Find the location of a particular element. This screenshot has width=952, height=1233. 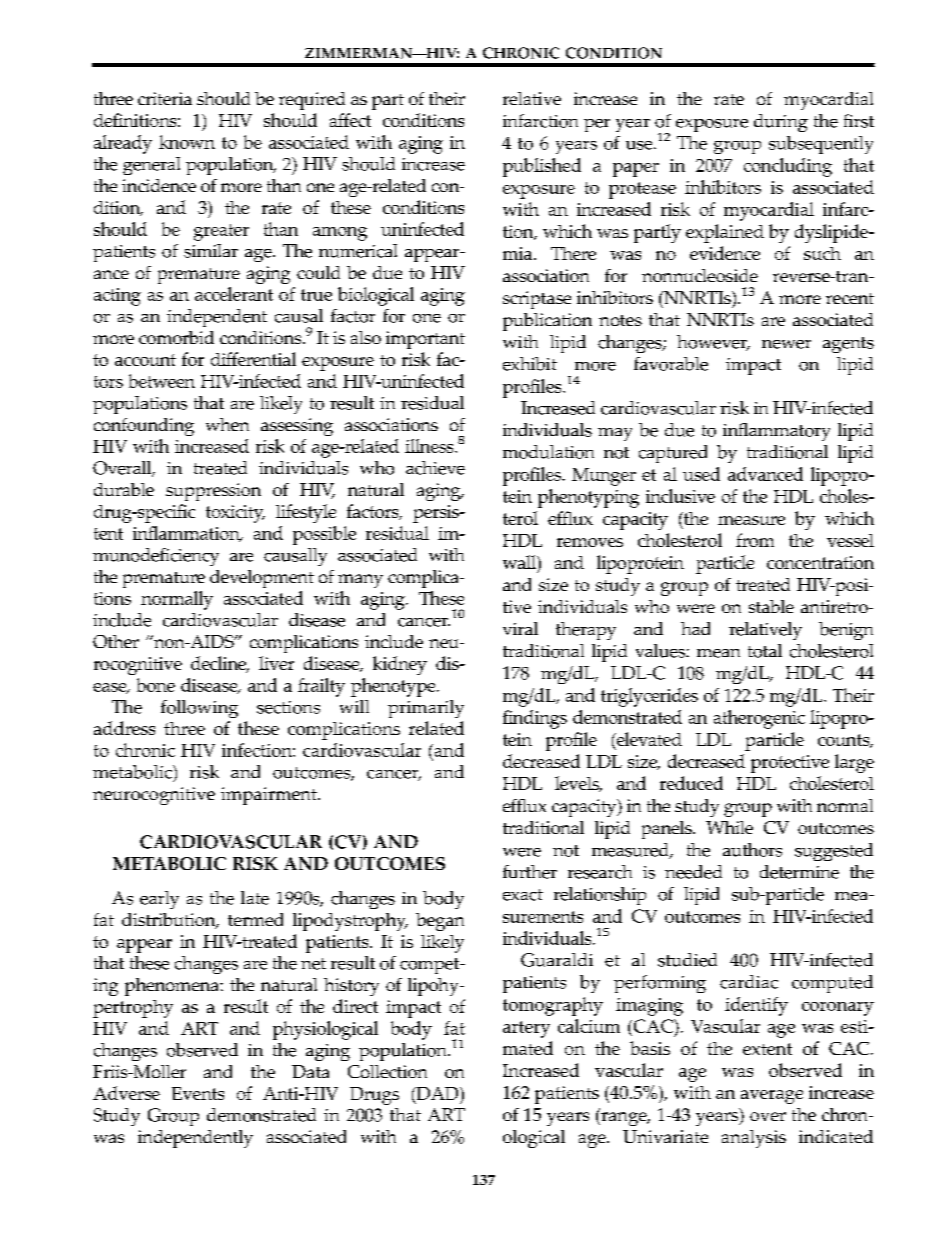

known is located at coordinates (187, 142).
